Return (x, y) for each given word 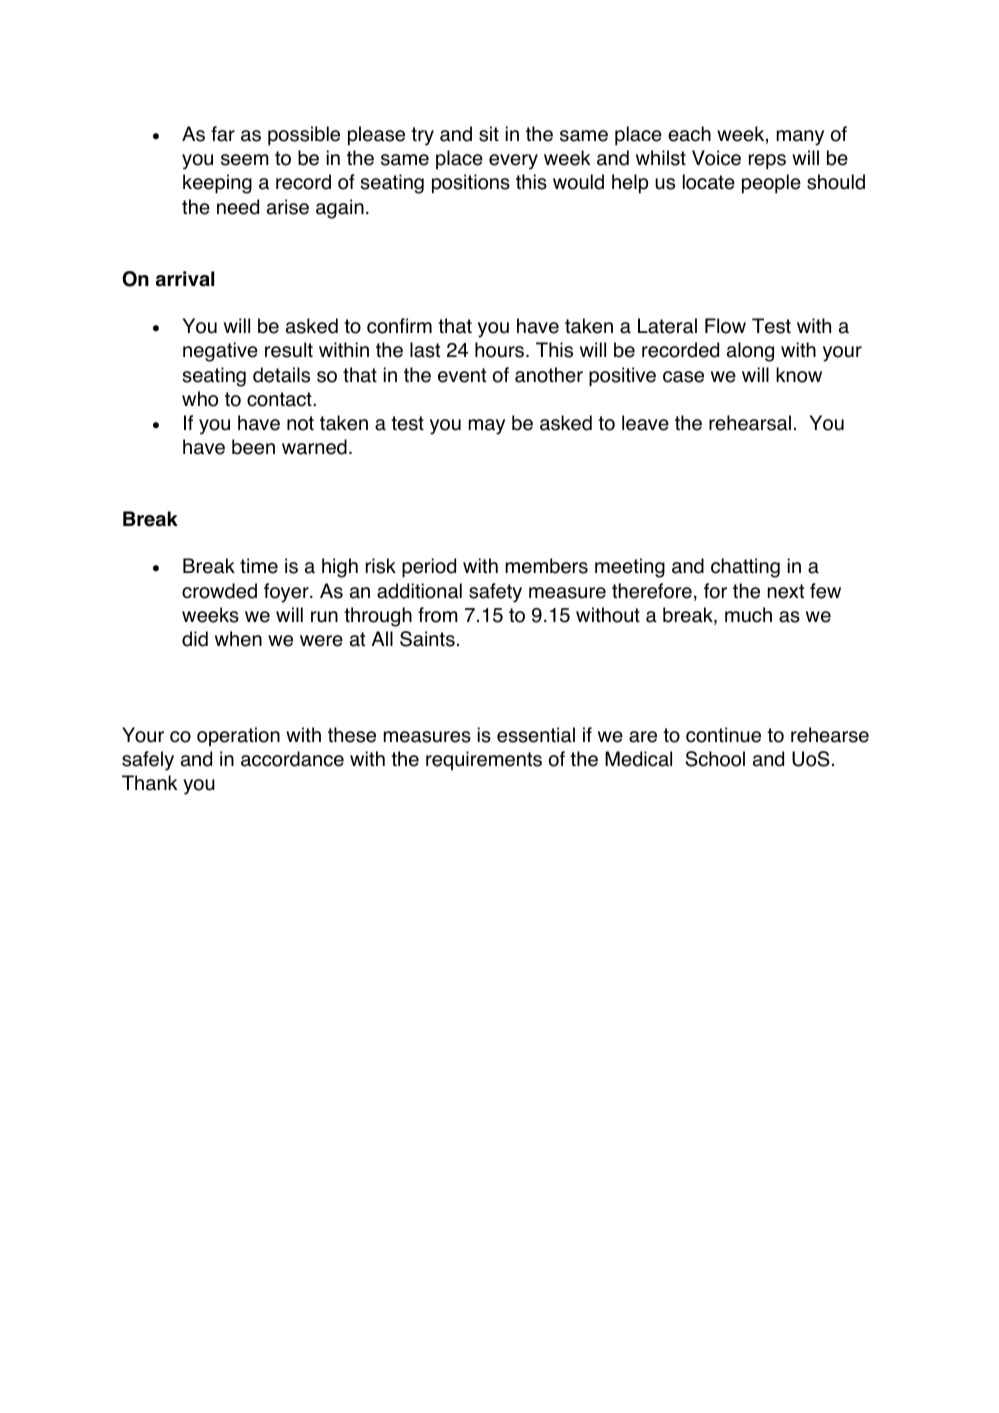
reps (767, 162)
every (513, 162)
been (253, 447)
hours (501, 350)
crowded (219, 591)
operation (238, 736)
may (487, 427)
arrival (185, 279)
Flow (725, 326)
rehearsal (750, 423)
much (748, 615)
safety (495, 593)
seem (245, 160)
